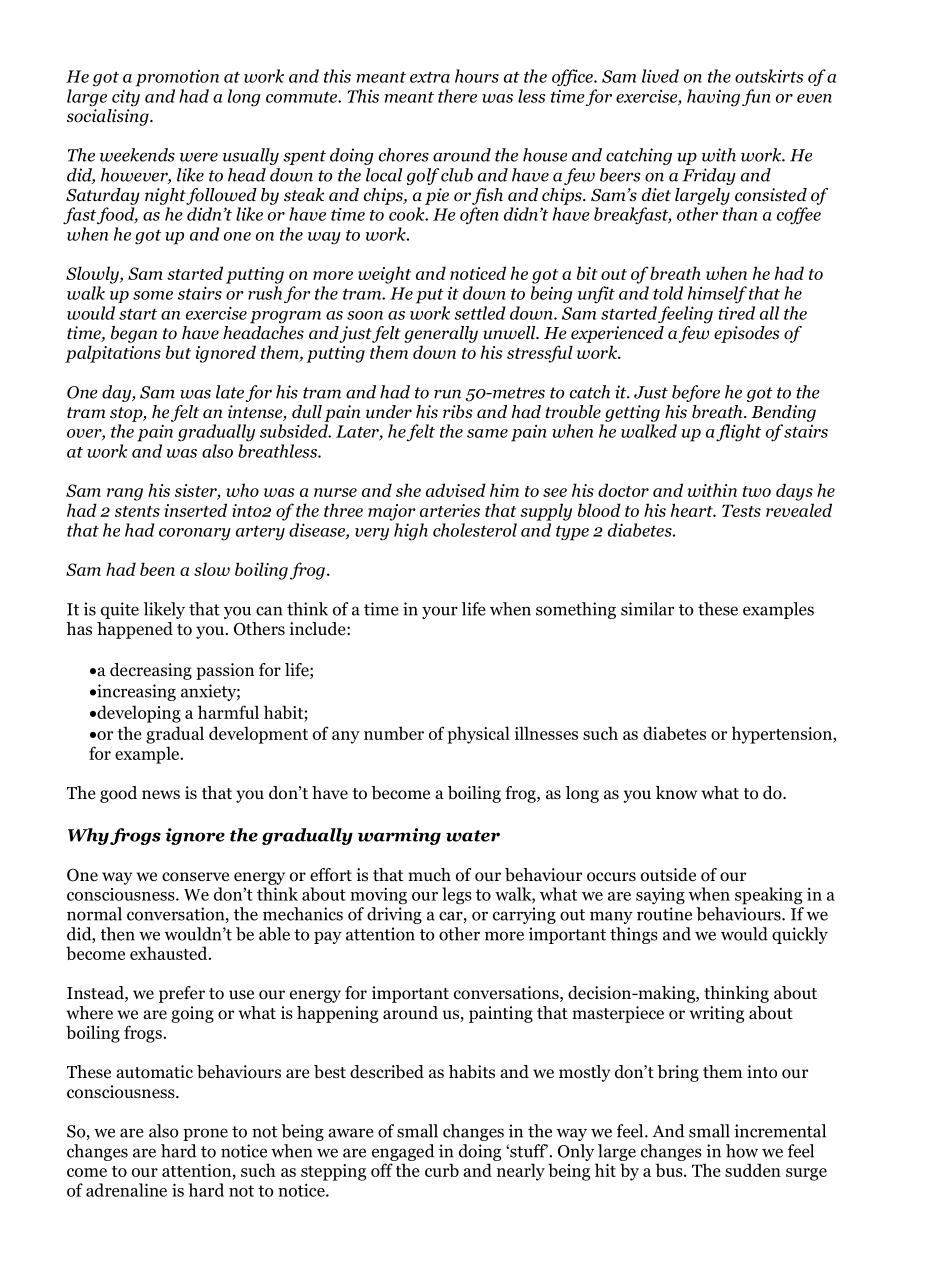 The image size is (952, 1270). Describe the element at coordinates (457, 96) in the page. I see `there` at that location.
